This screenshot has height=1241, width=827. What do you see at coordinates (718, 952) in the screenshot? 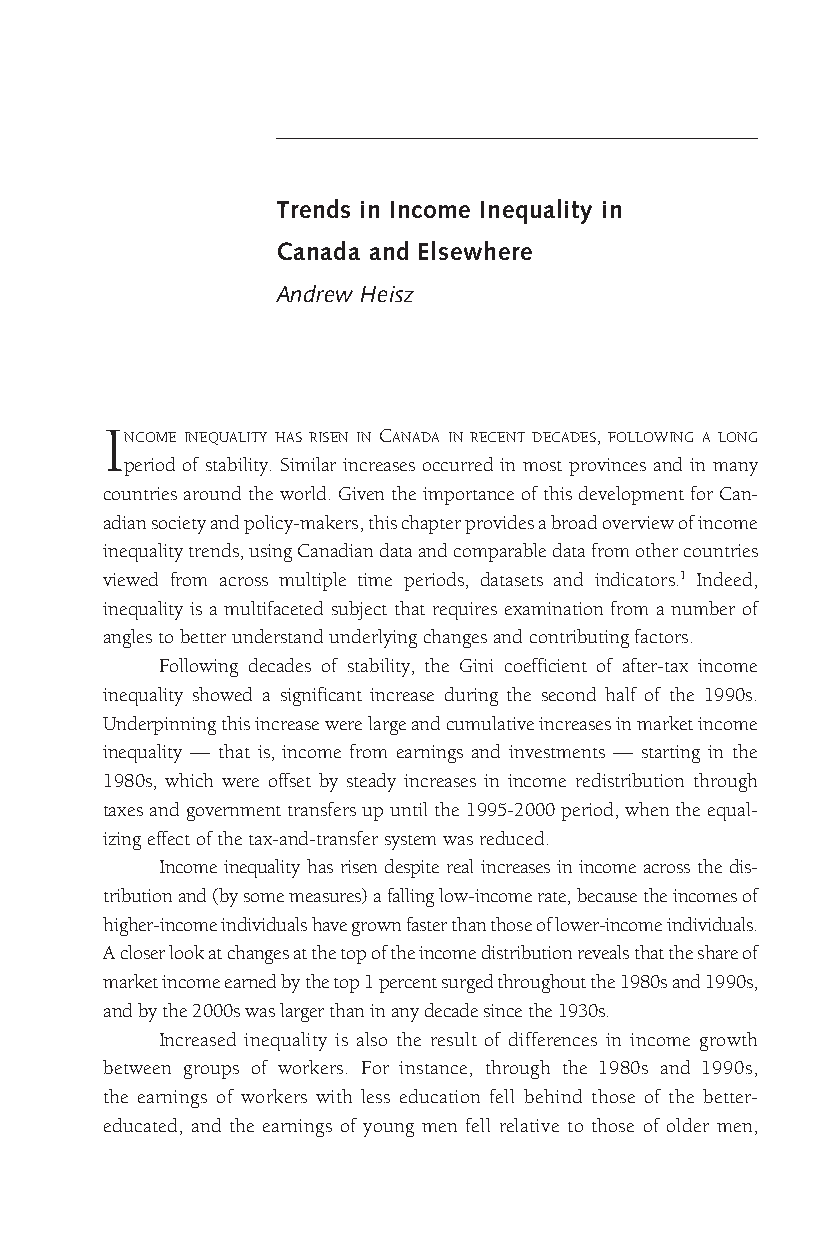
I see `share` at bounding box center [718, 952].
